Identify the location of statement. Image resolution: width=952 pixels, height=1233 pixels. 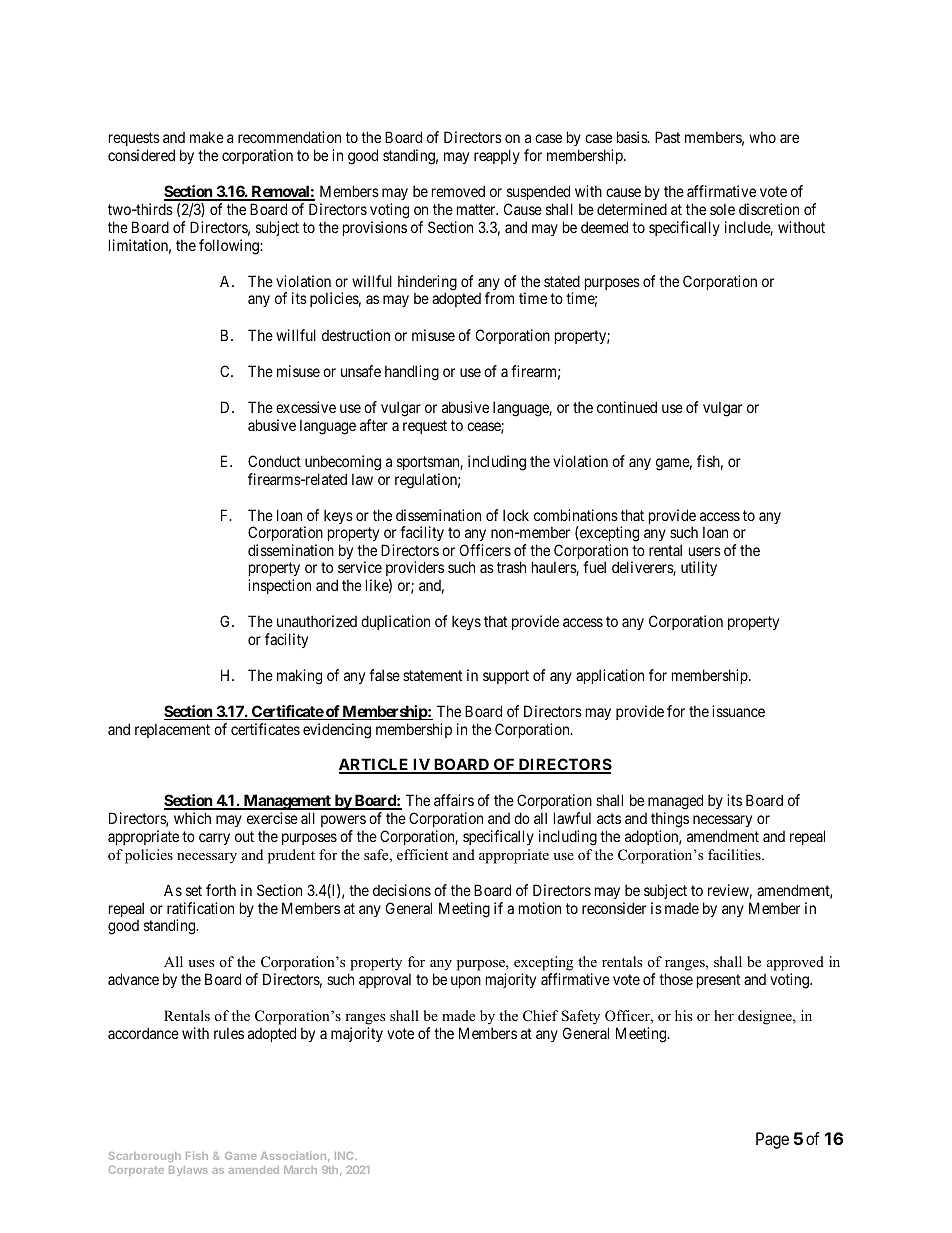
(432, 675).
